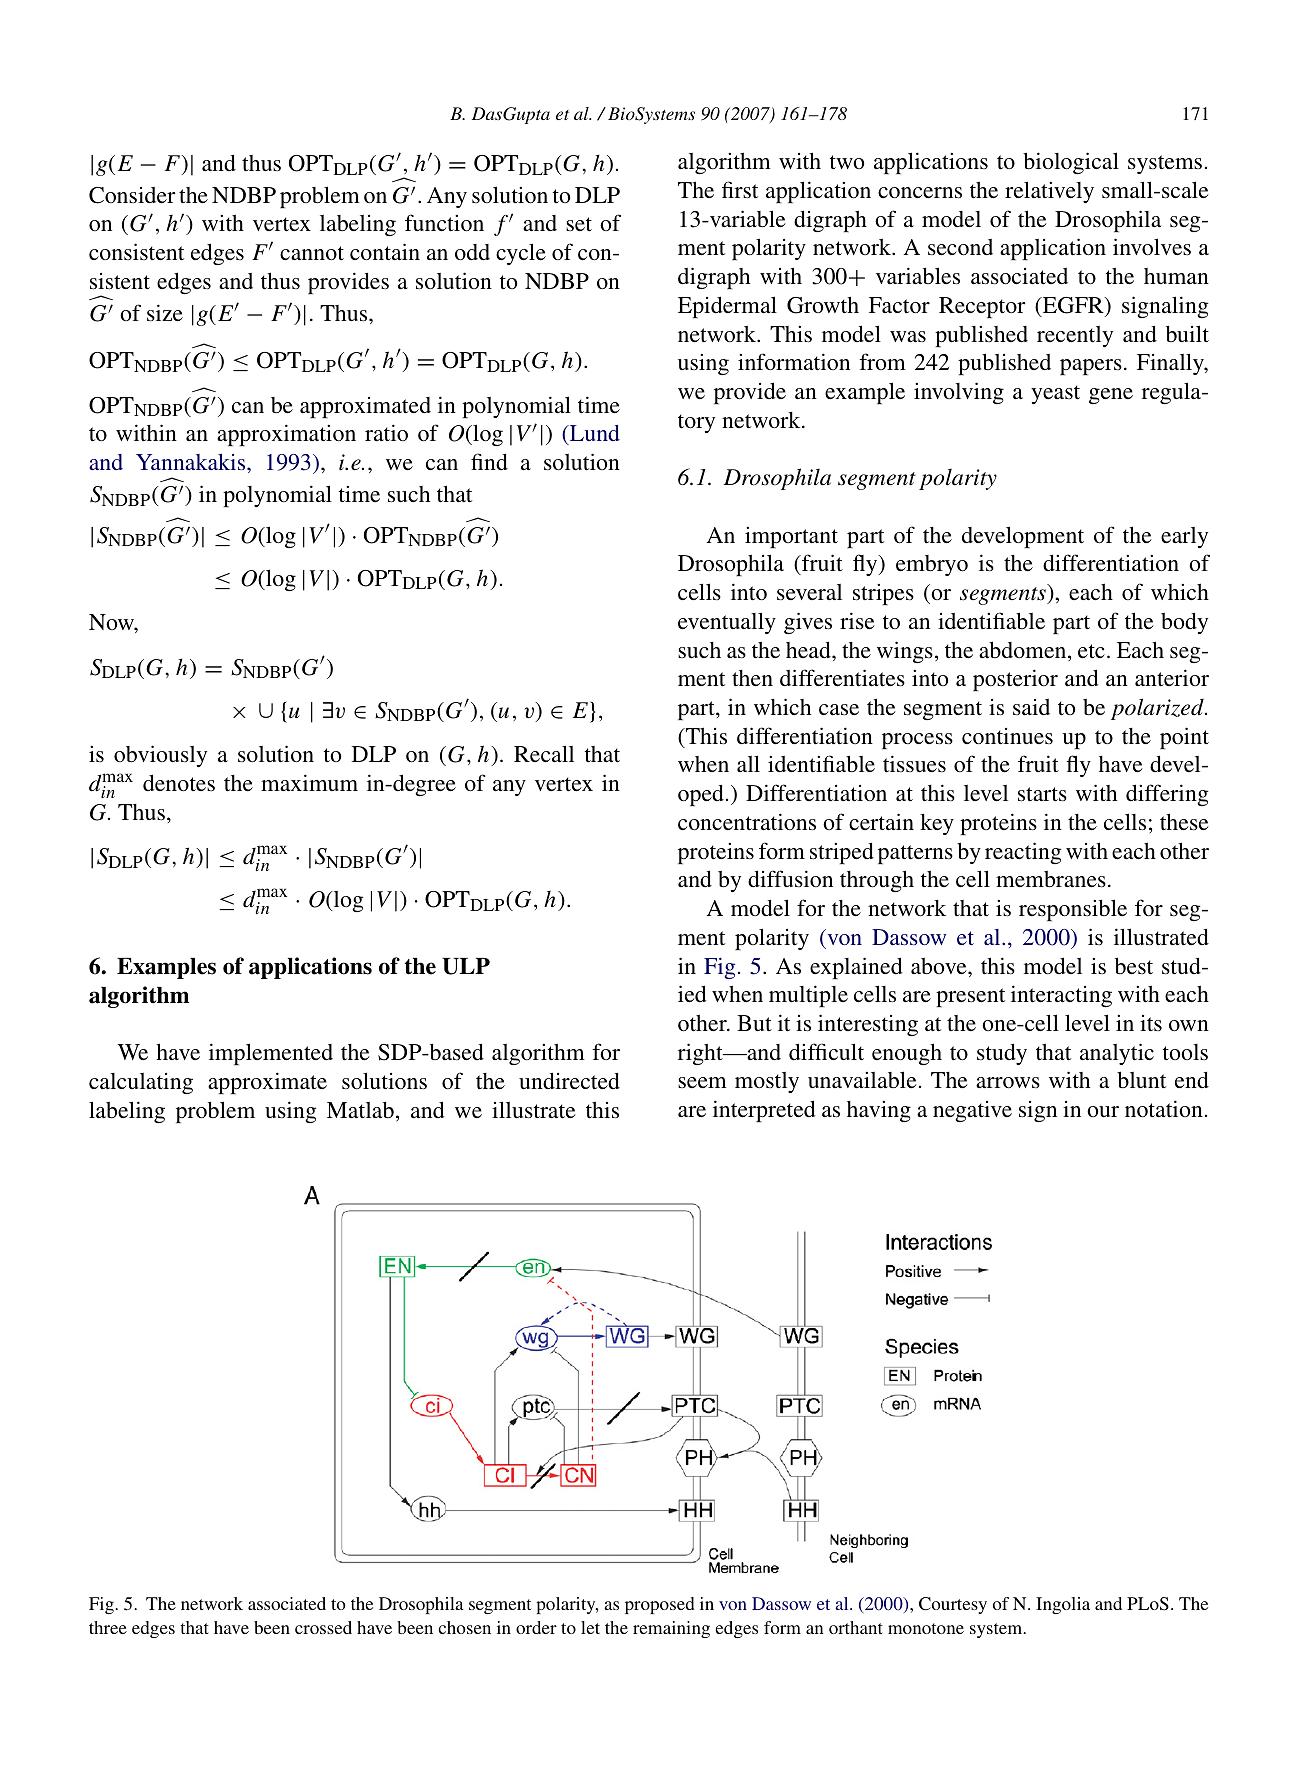  What do you see at coordinates (286, 435) in the screenshot?
I see `approximation` at bounding box center [286, 435].
